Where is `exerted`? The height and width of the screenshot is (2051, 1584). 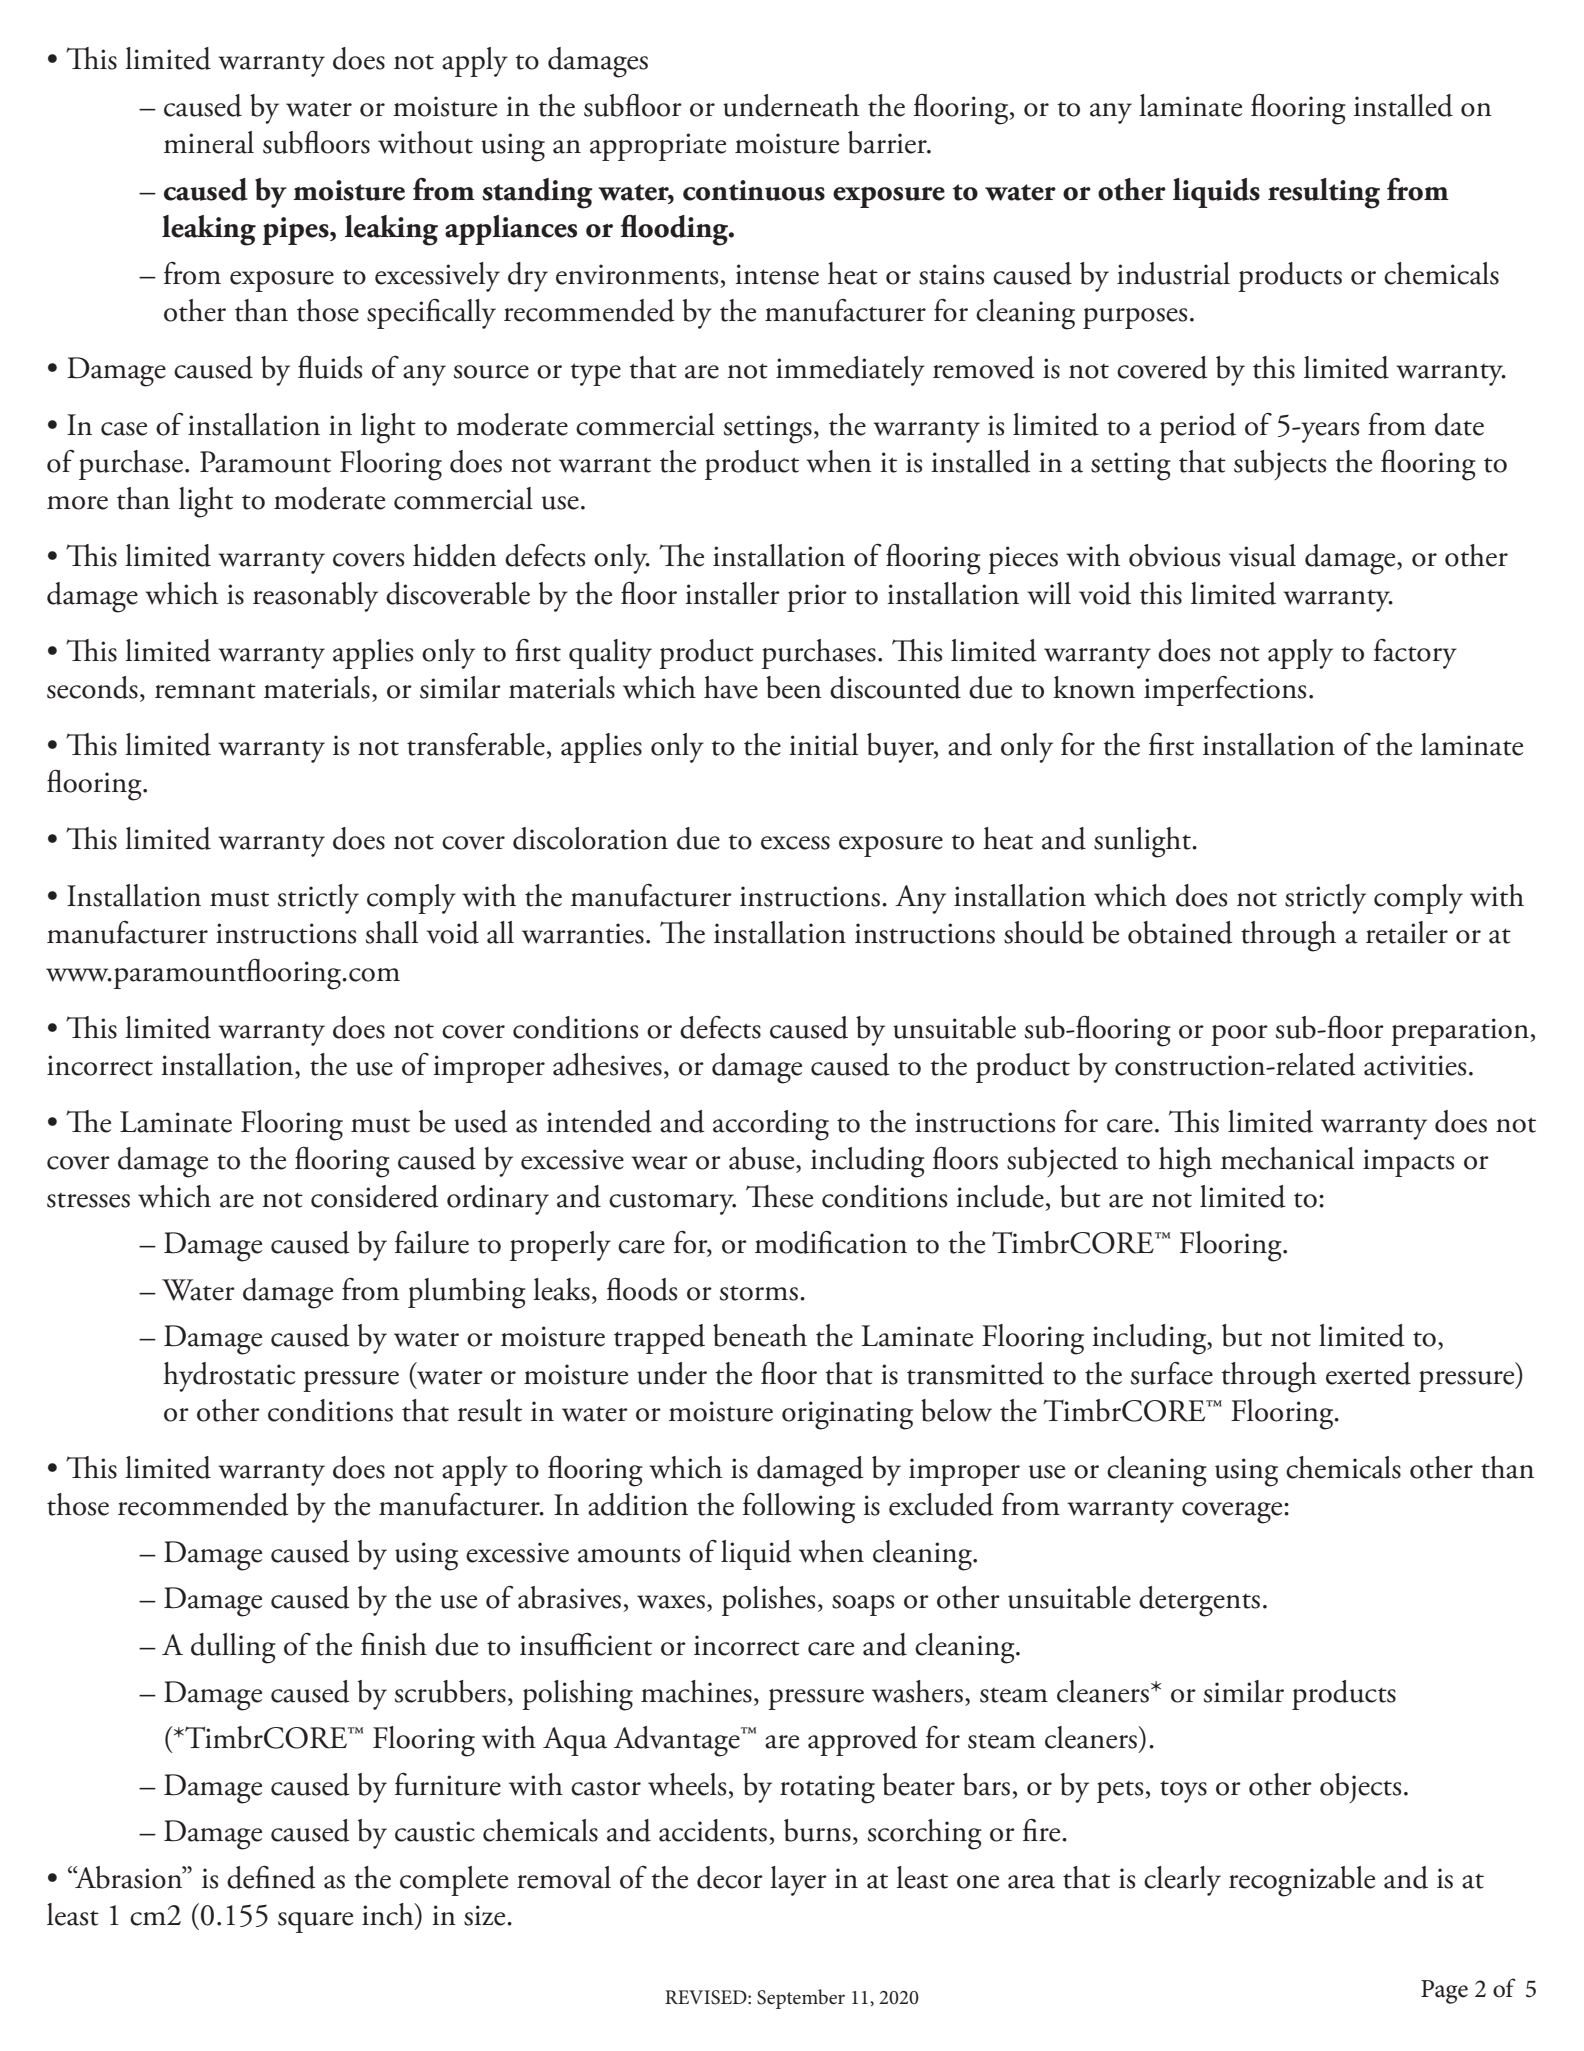 exerted is located at coordinates (1368, 1373).
